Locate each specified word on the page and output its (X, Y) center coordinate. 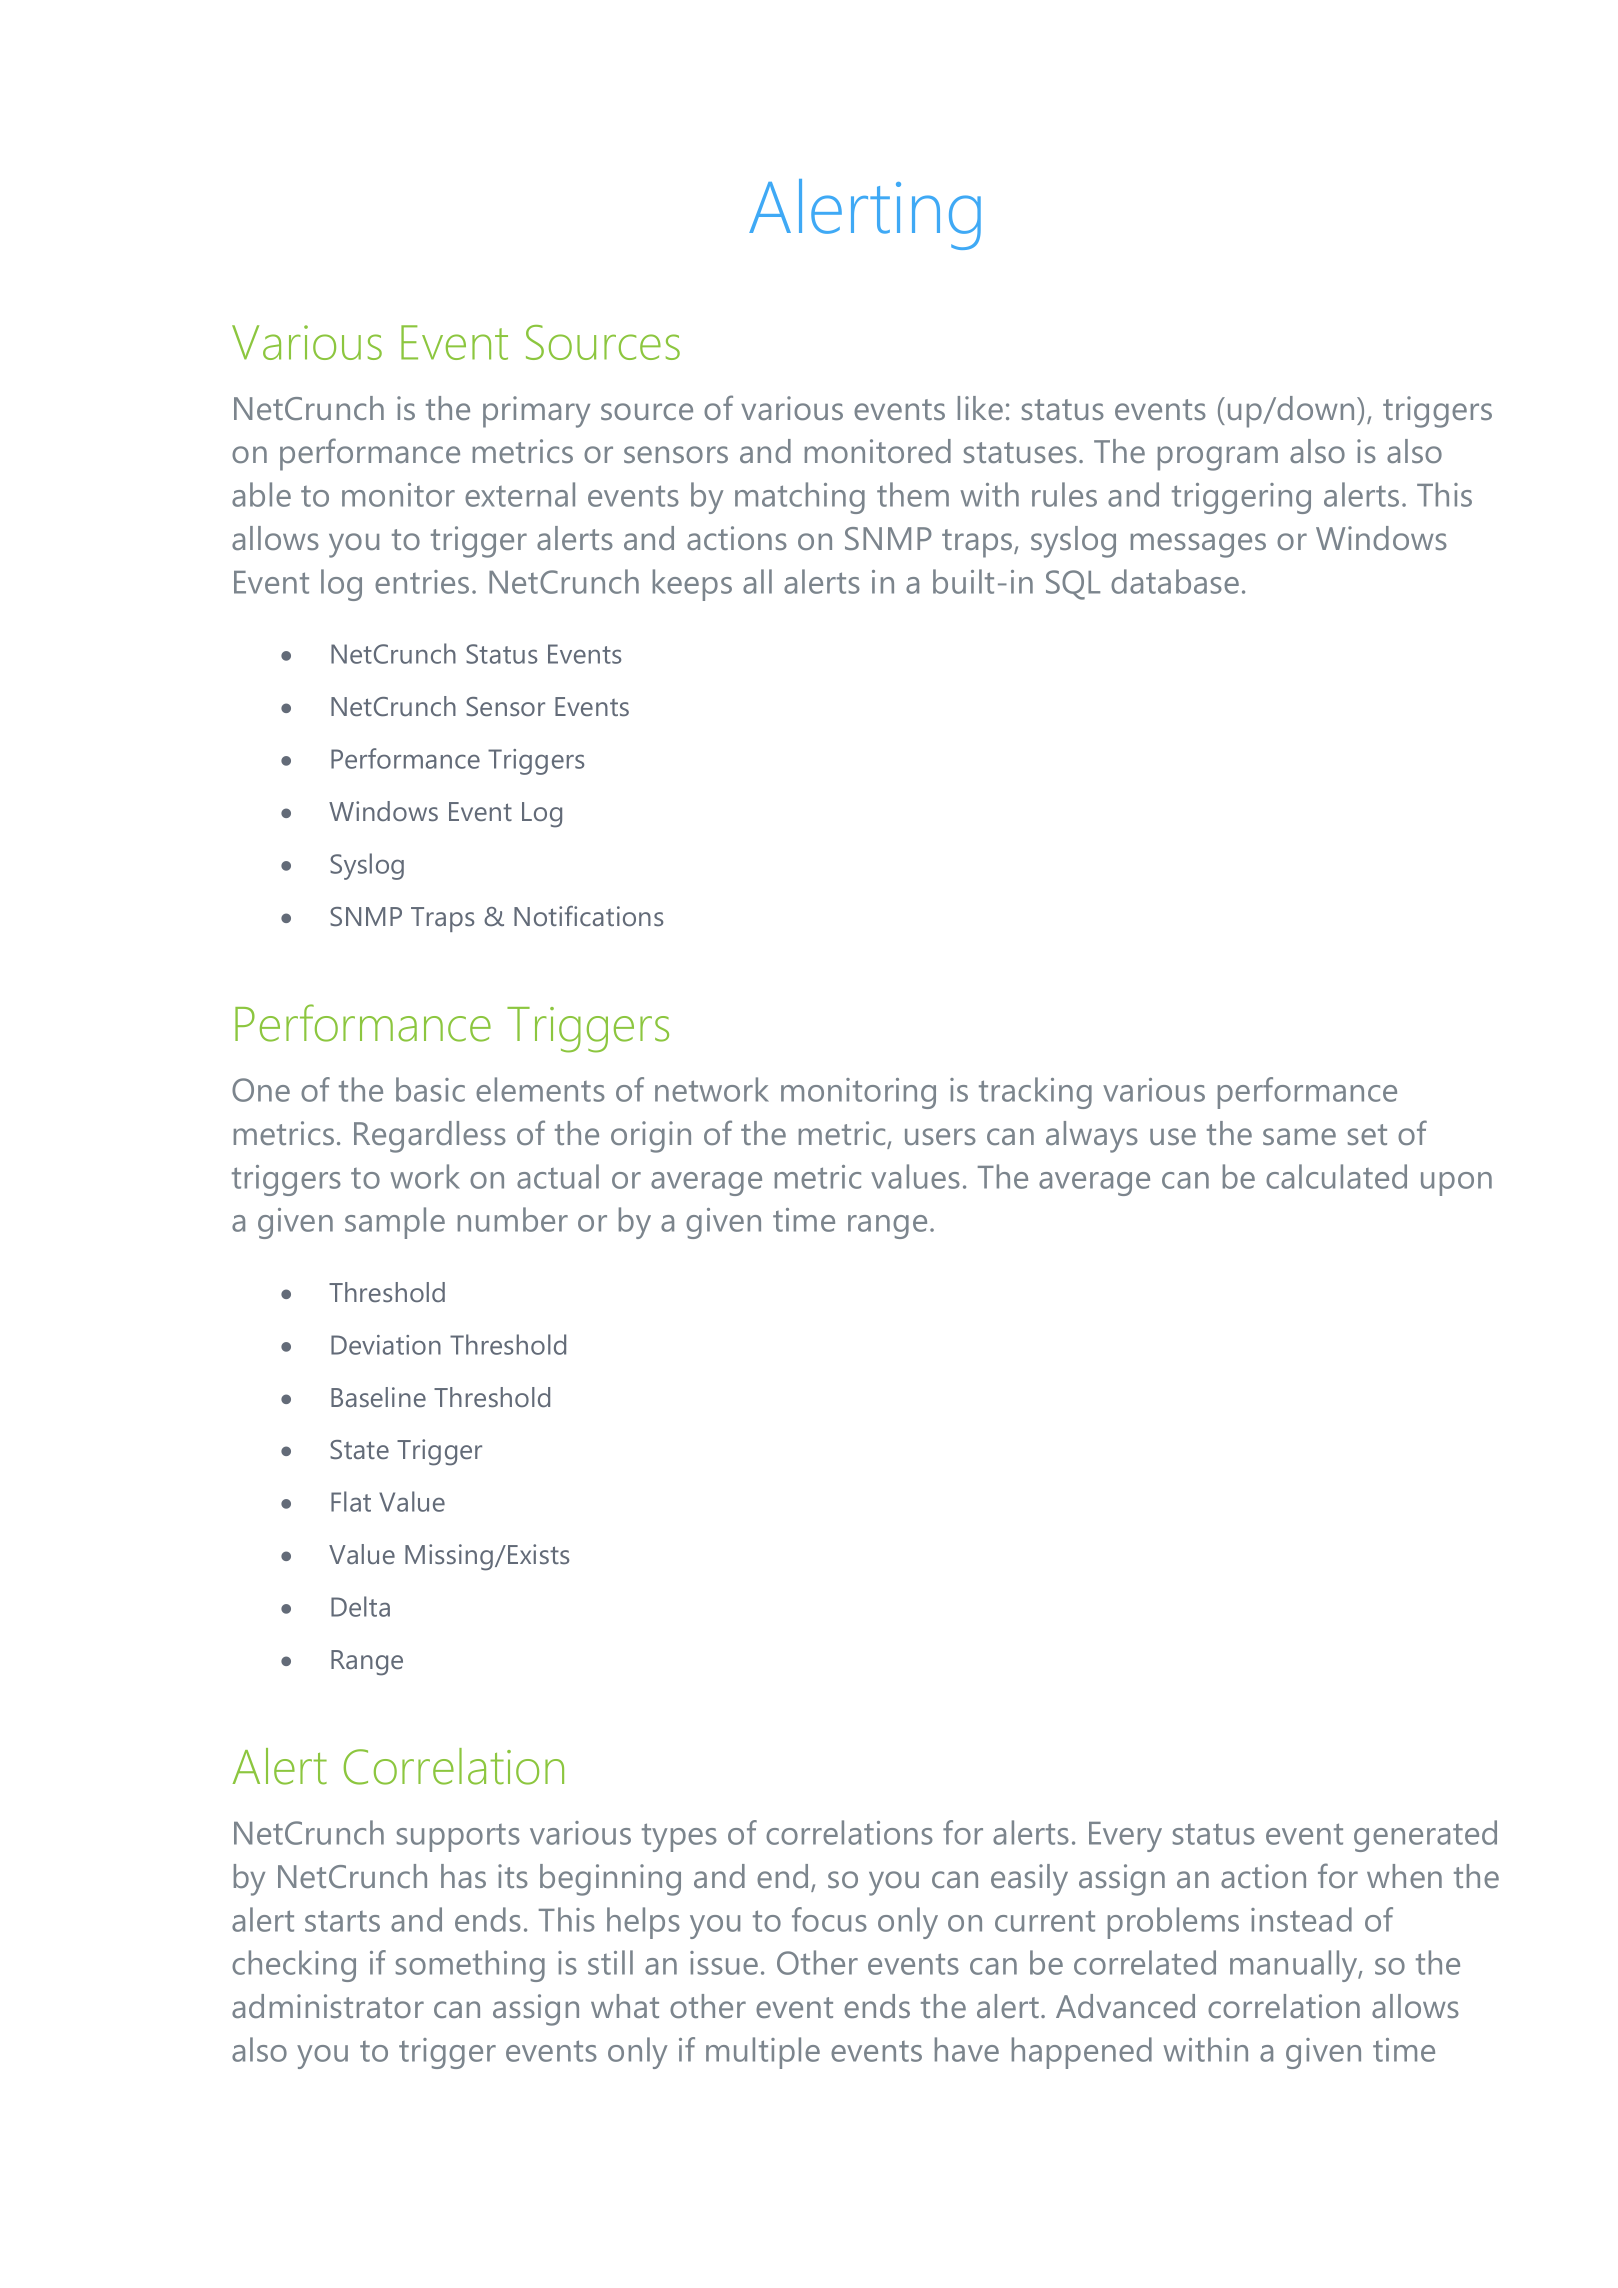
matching (800, 498)
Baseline (378, 1397)
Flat (351, 1501)
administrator (328, 2006)
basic (430, 1089)
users (940, 1136)
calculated (1336, 1176)
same (1299, 1136)
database (1175, 581)
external (520, 494)
